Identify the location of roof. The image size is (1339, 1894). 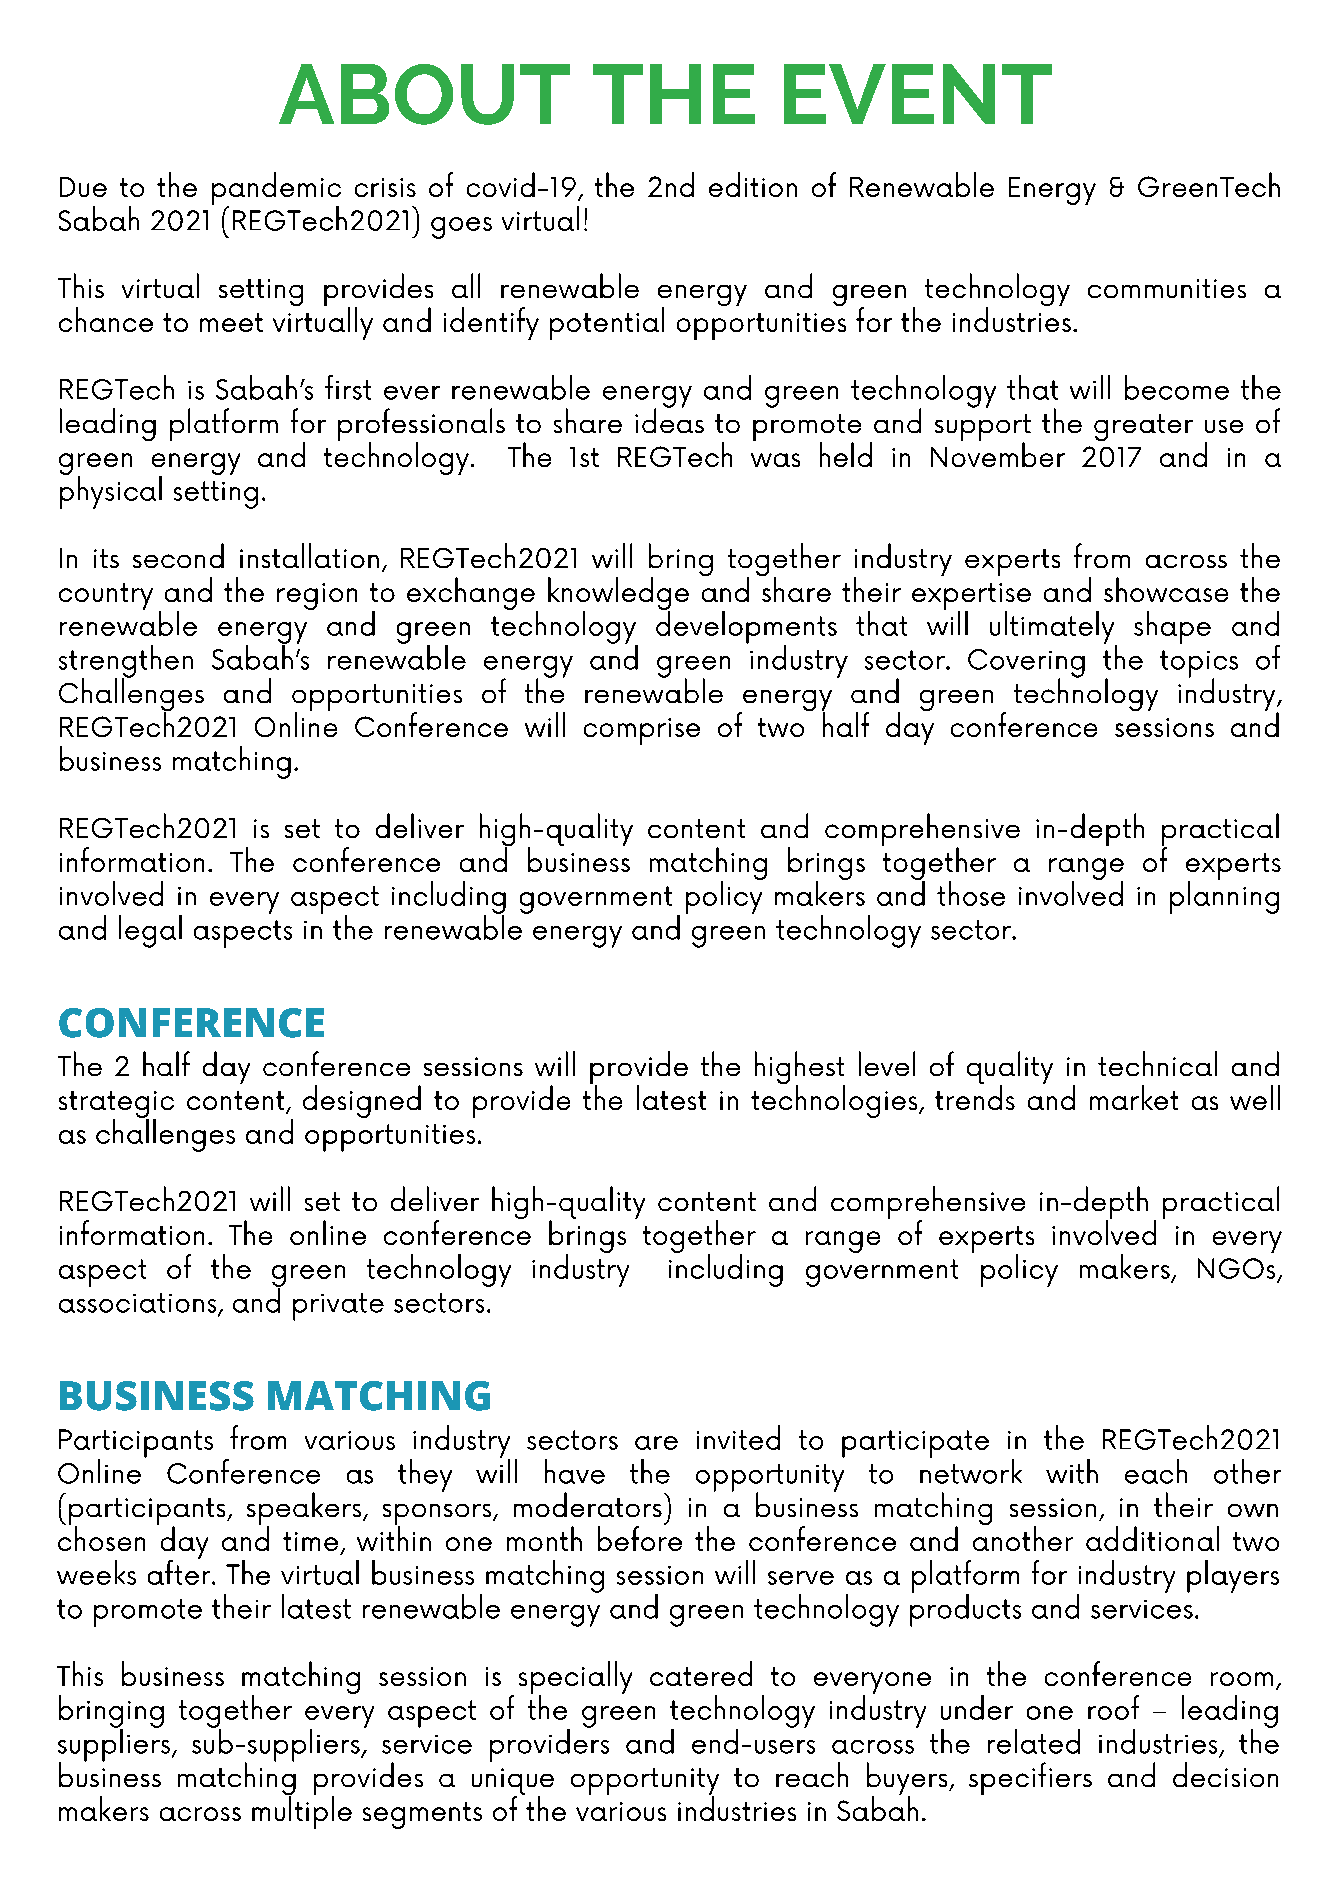
(1113, 1707).
